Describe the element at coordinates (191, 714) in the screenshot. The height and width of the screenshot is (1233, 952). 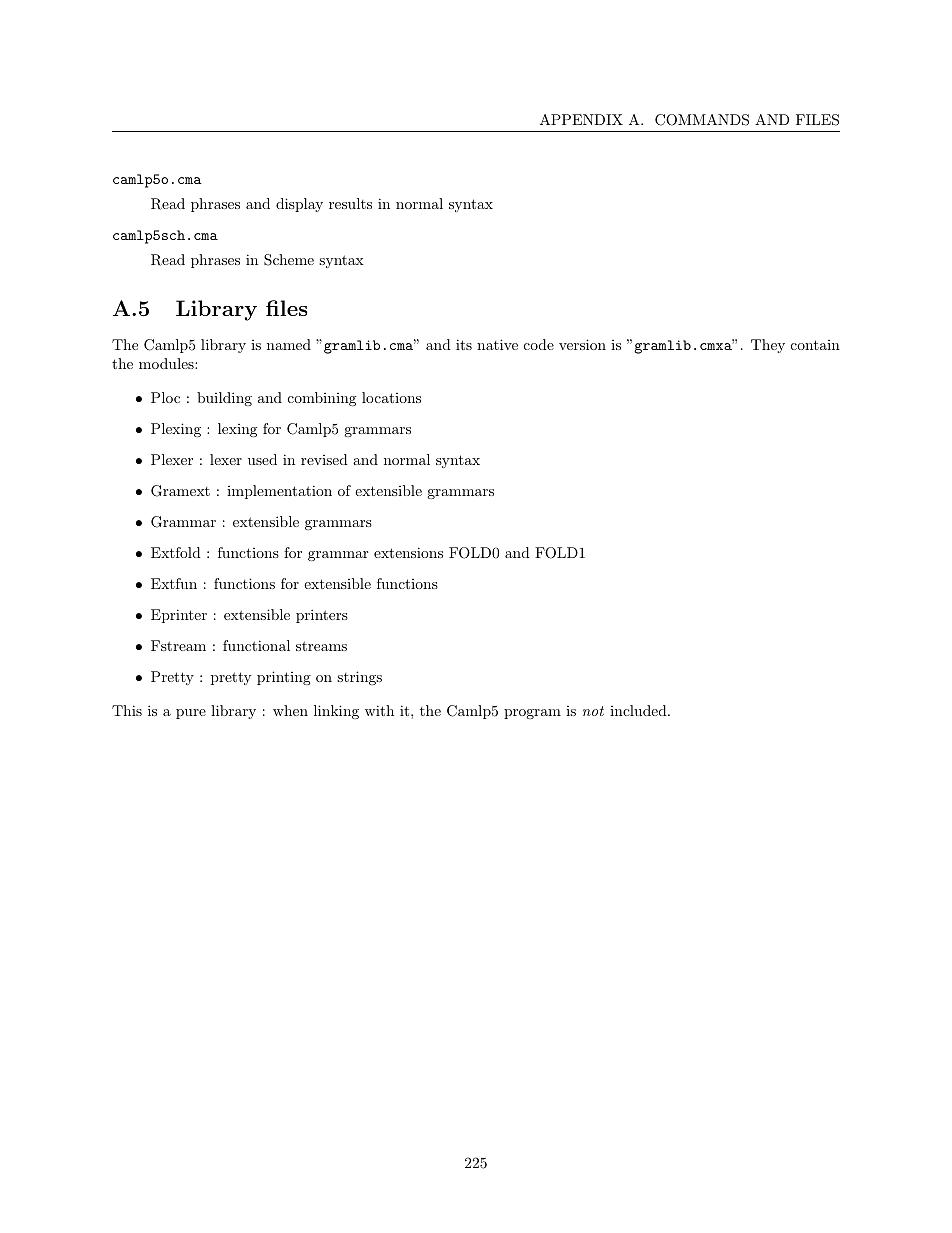
I see `pure` at that location.
